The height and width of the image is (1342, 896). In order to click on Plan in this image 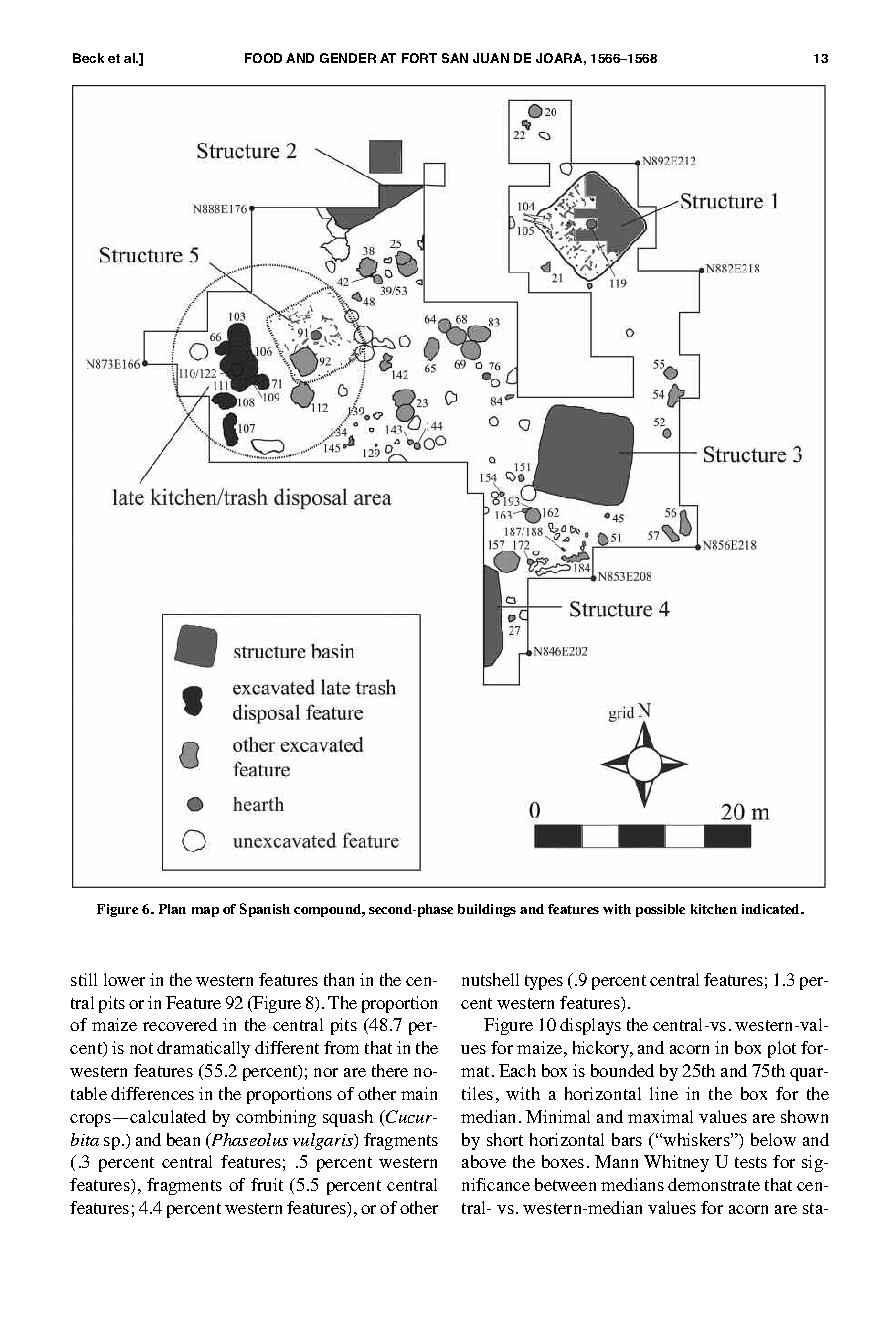, I will do `click(172, 909)`.
